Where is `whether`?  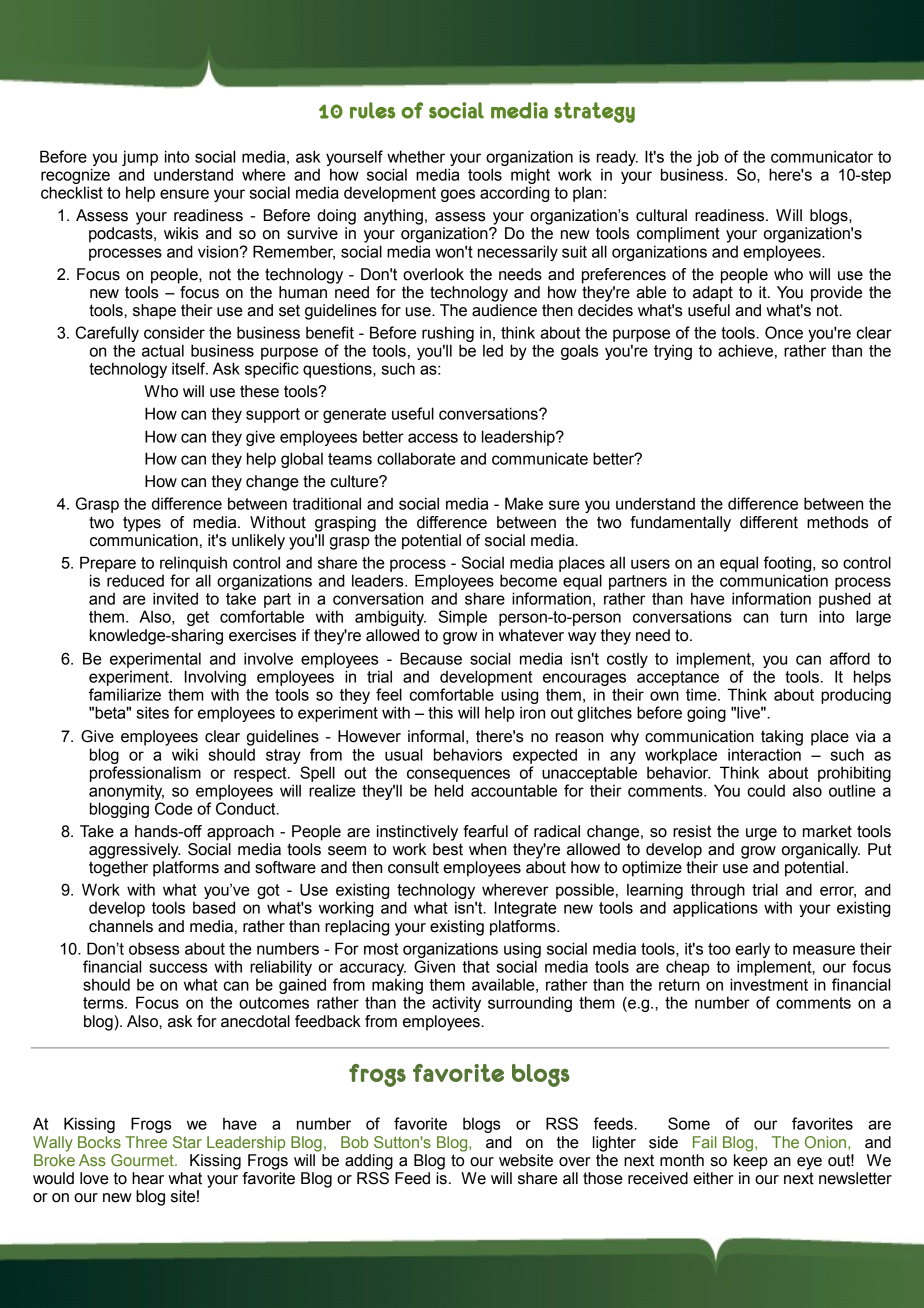 whether is located at coordinates (416, 156).
